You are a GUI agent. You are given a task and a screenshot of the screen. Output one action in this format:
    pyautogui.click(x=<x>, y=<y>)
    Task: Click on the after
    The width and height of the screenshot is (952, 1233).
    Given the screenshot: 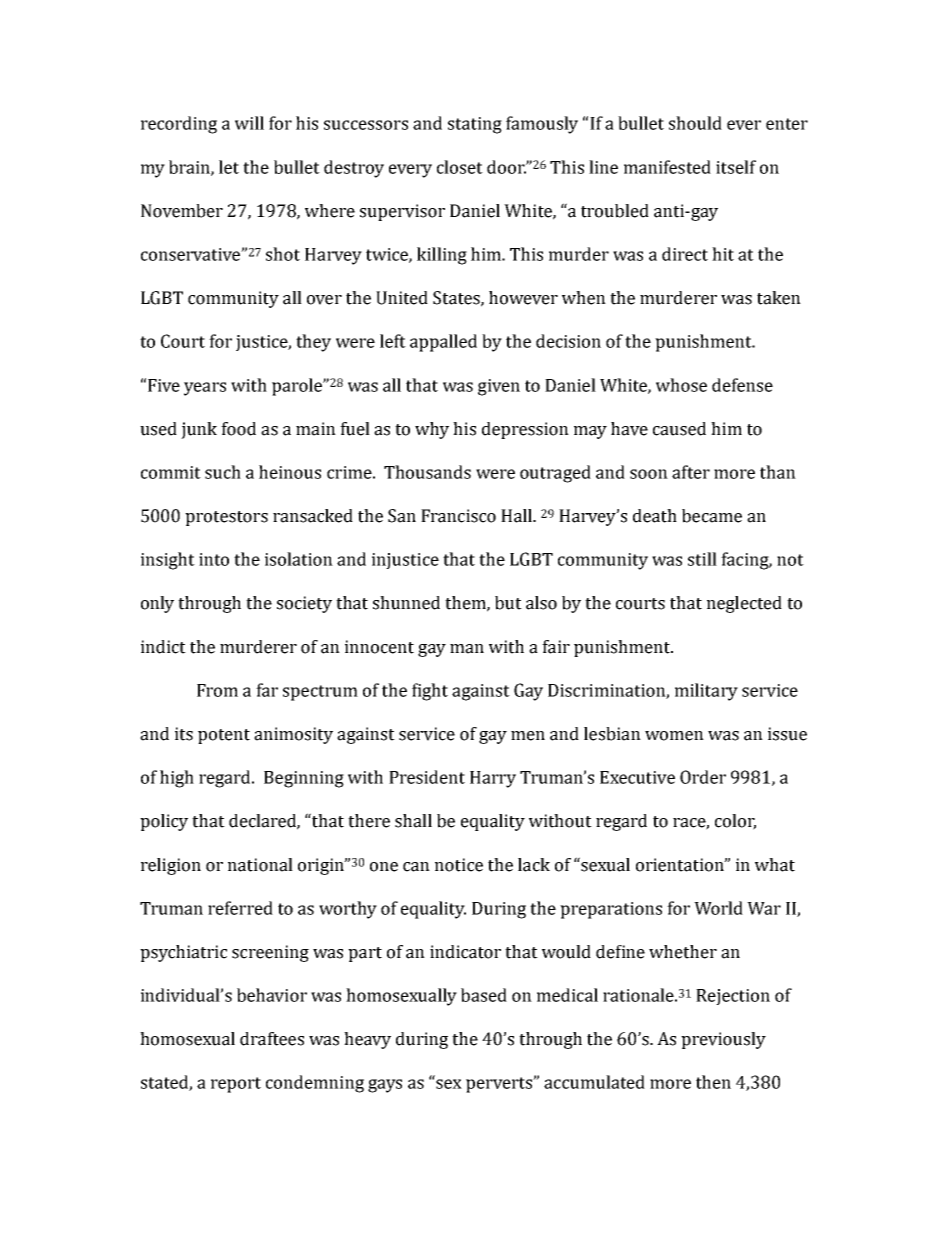 What is the action you would take?
    pyautogui.click(x=691, y=472)
